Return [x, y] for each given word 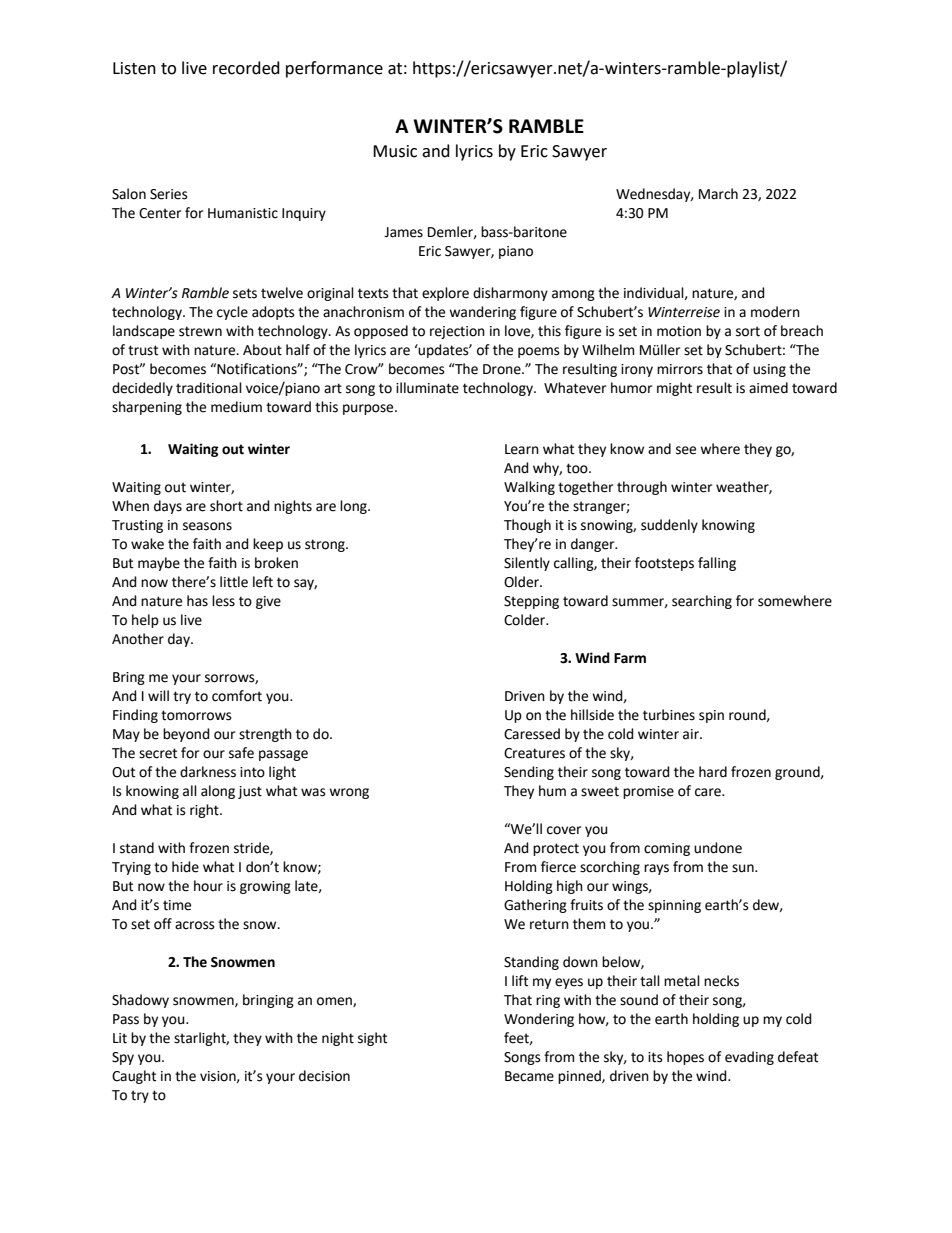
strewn [200, 331]
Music [395, 151]
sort [748, 331]
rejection [457, 332]
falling [717, 564]
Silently [527, 564]
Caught [134, 1077]
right [205, 811]
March [718, 194]
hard [713, 772]
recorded [246, 68]
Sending [529, 773]
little [234, 582]
